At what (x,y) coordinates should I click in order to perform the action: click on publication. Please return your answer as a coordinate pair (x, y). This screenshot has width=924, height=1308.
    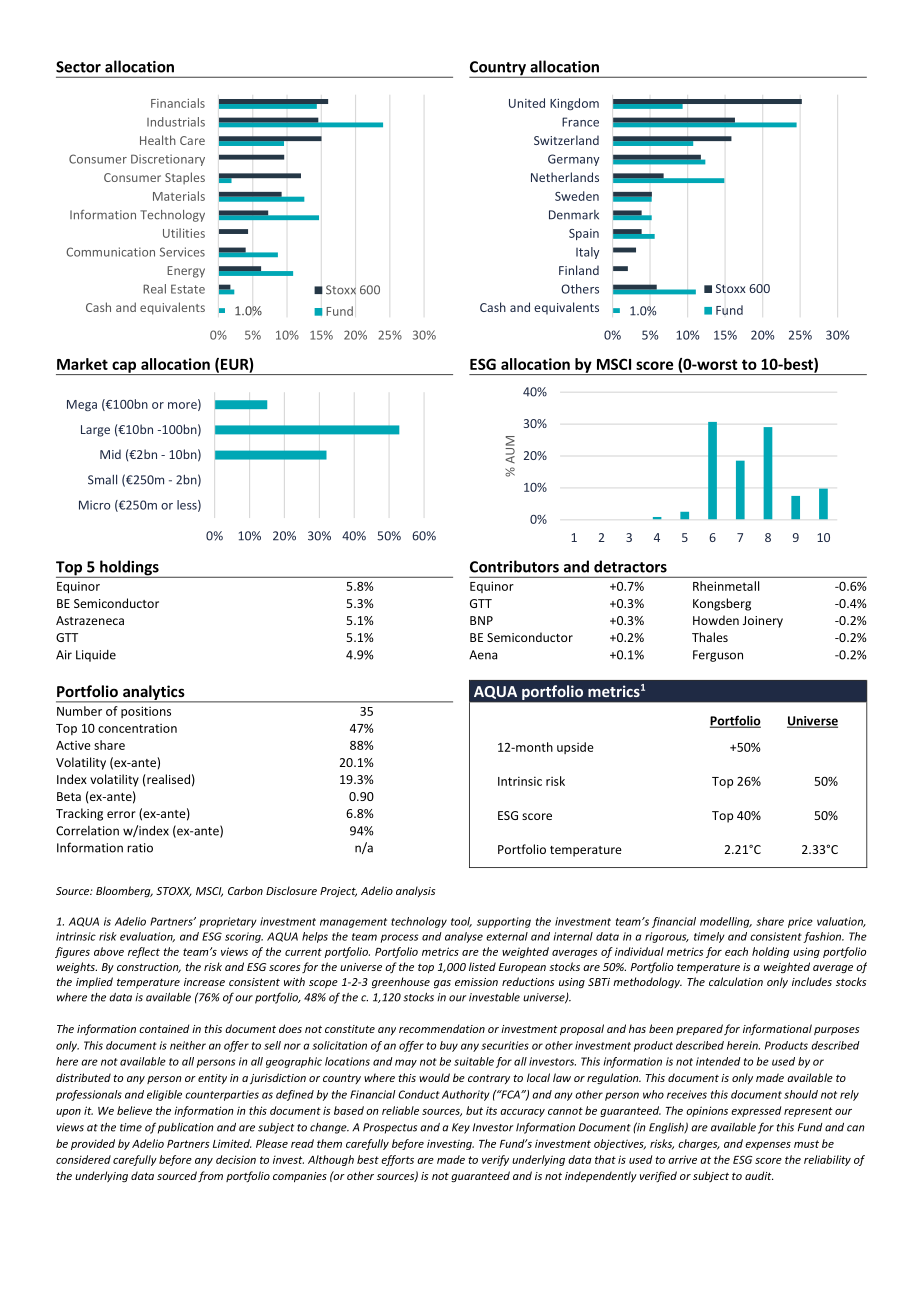
    Looking at the image, I should click on (185, 1128).
